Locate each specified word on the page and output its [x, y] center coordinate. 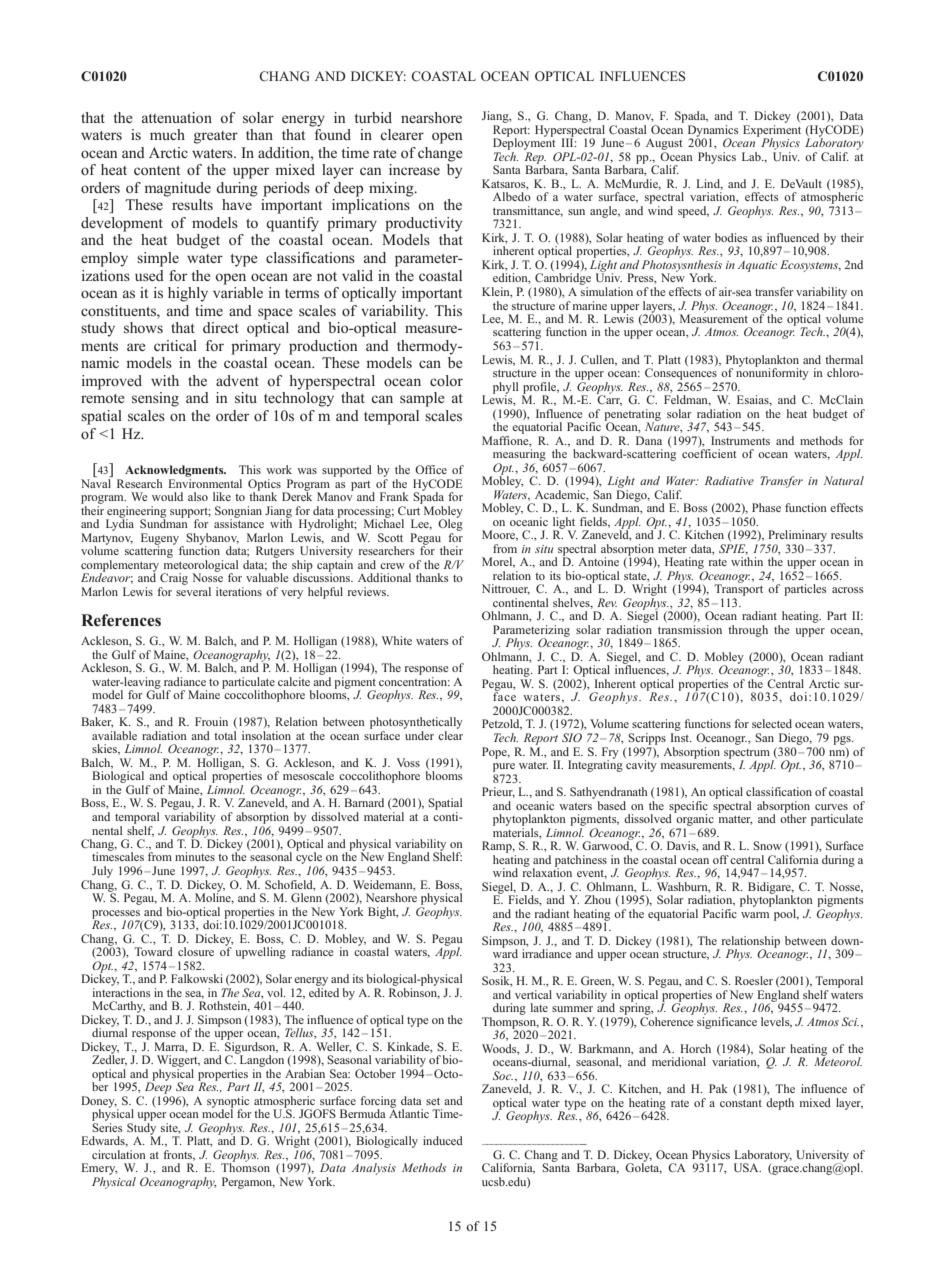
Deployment [524, 143]
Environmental [205, 483]
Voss [408, 762]
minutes [195, 856]
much [167, 134]
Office [431, 469]
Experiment [772, 132]
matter [735, 820]
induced [443, 1140]
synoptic [228, 1103]
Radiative [729, 480]
